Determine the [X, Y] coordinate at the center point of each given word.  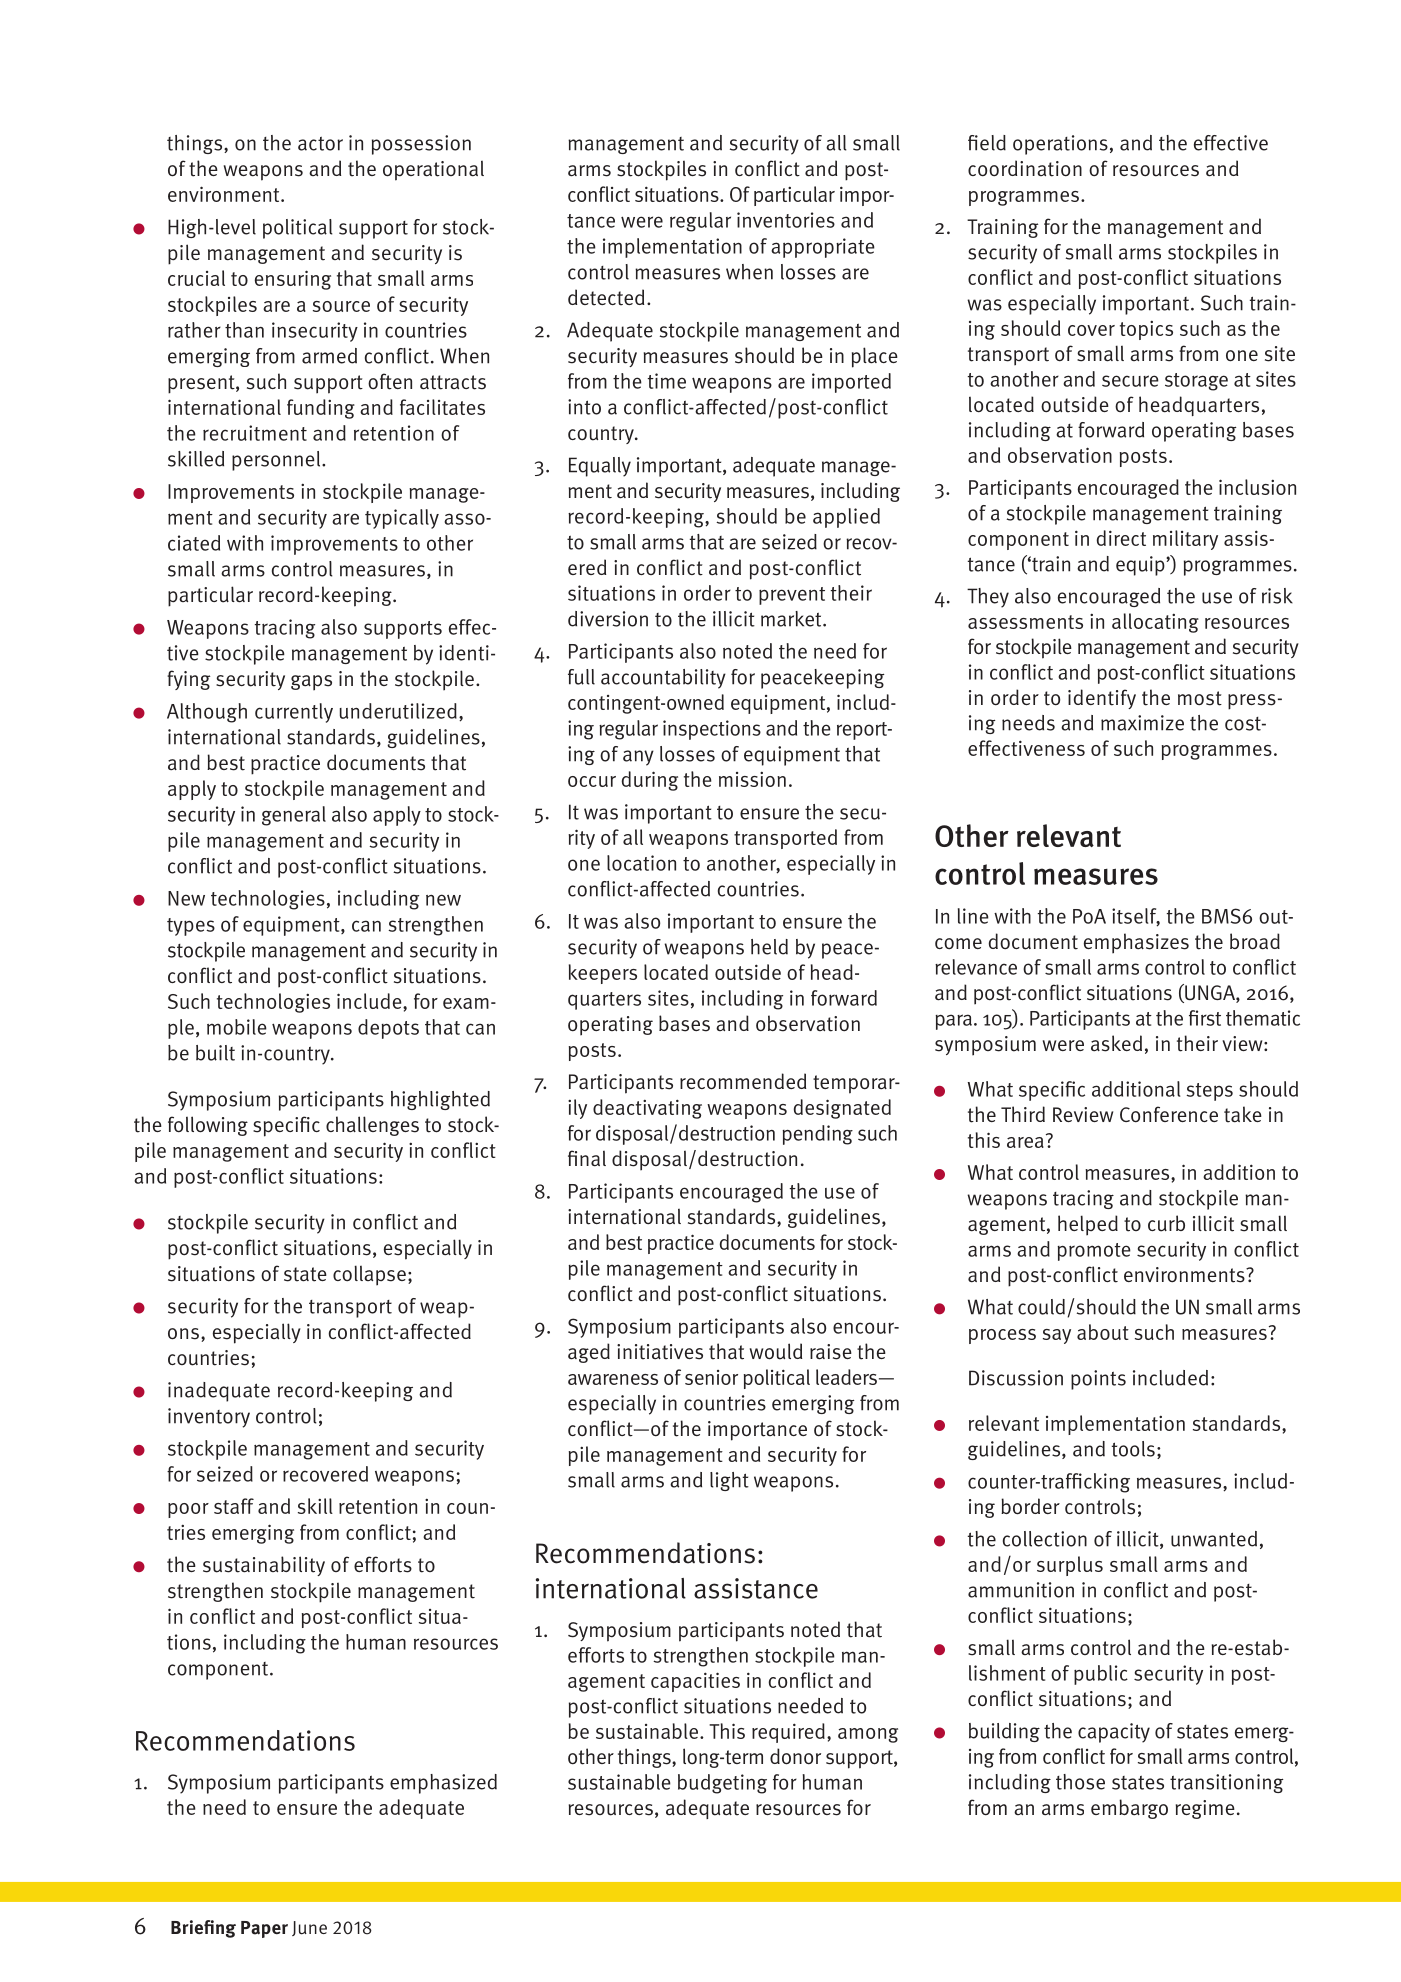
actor [320, 144]
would [776, 1351]
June [309, 1928]
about [1103, 1332]
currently [294, 713]
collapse [369, 1275]
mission [752, 779]
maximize [1142, 723]
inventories [786, 220]
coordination [1025, 168]
